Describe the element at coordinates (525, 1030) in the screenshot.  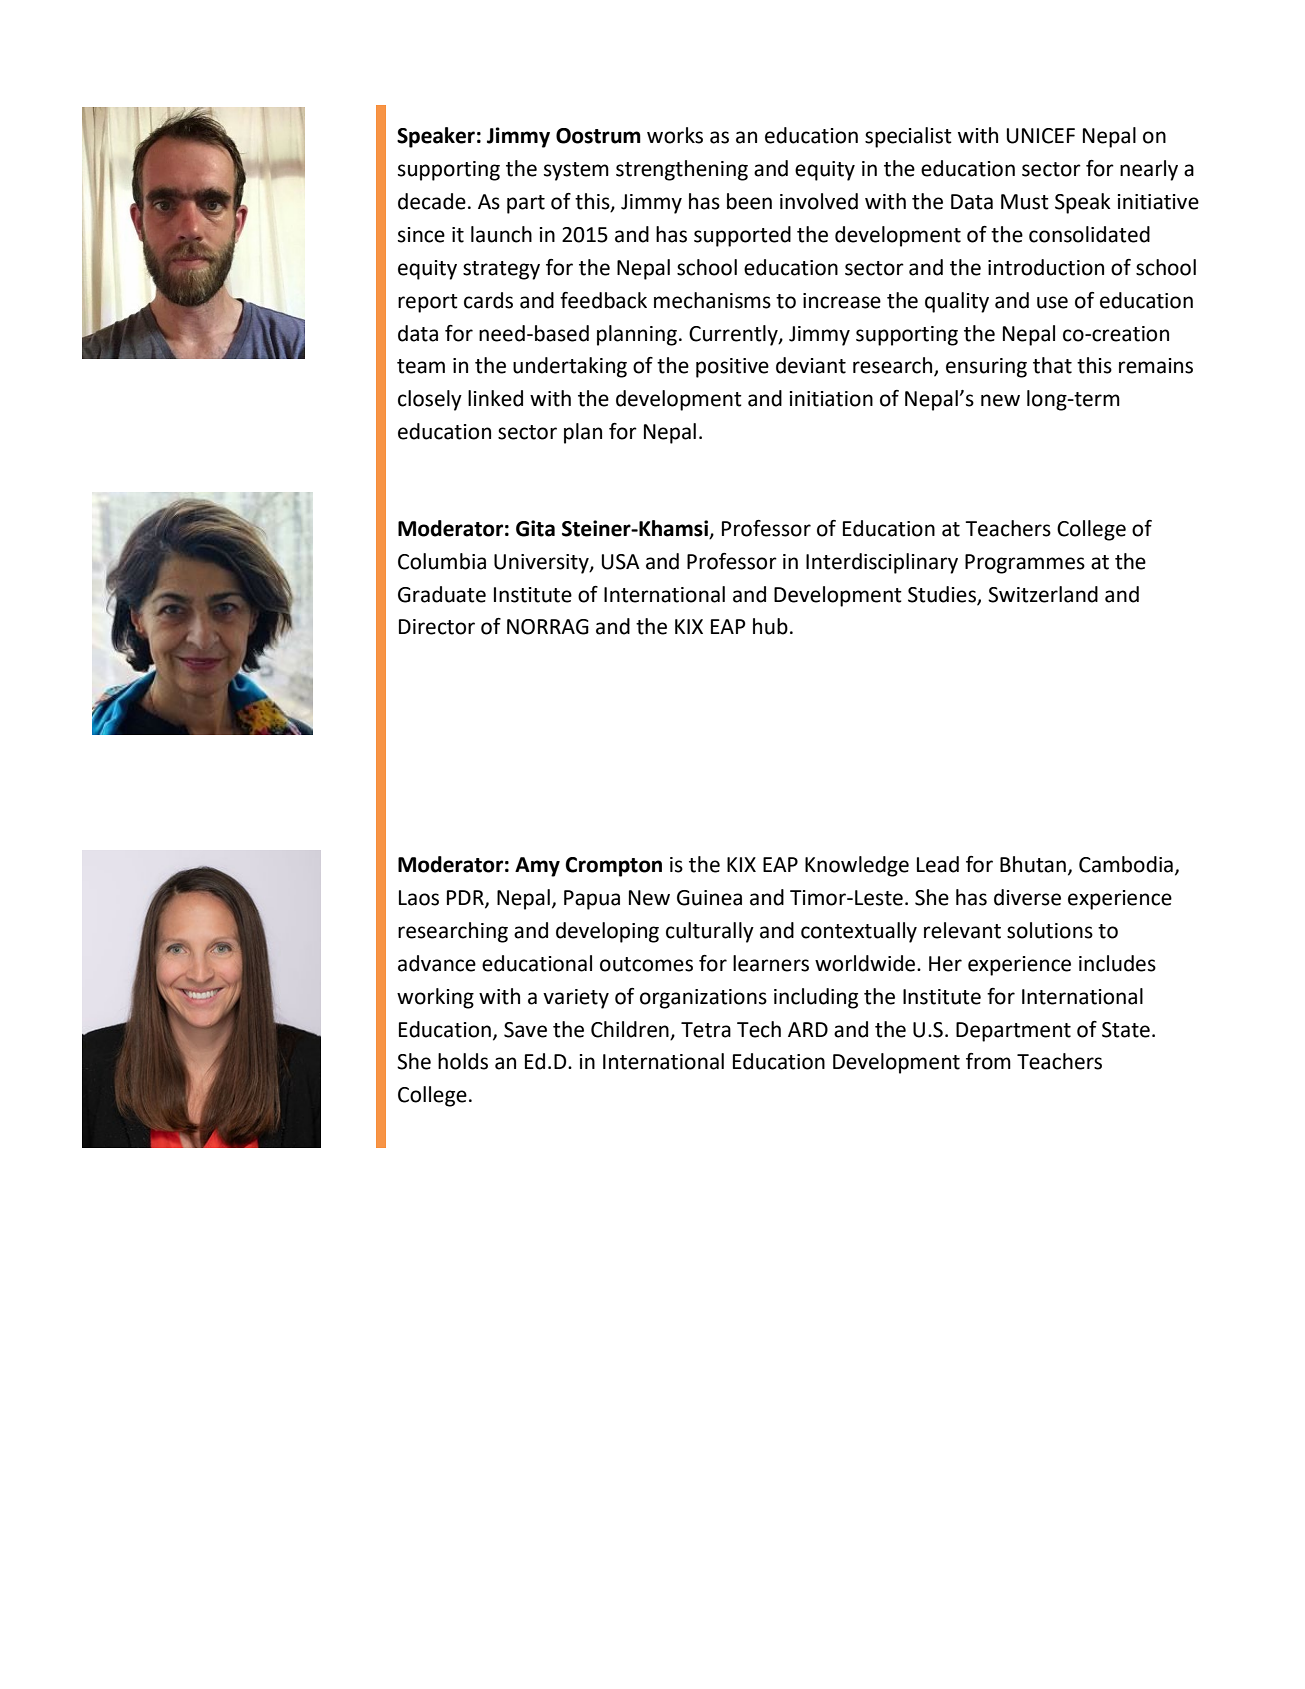
I see `Save` at that location.
